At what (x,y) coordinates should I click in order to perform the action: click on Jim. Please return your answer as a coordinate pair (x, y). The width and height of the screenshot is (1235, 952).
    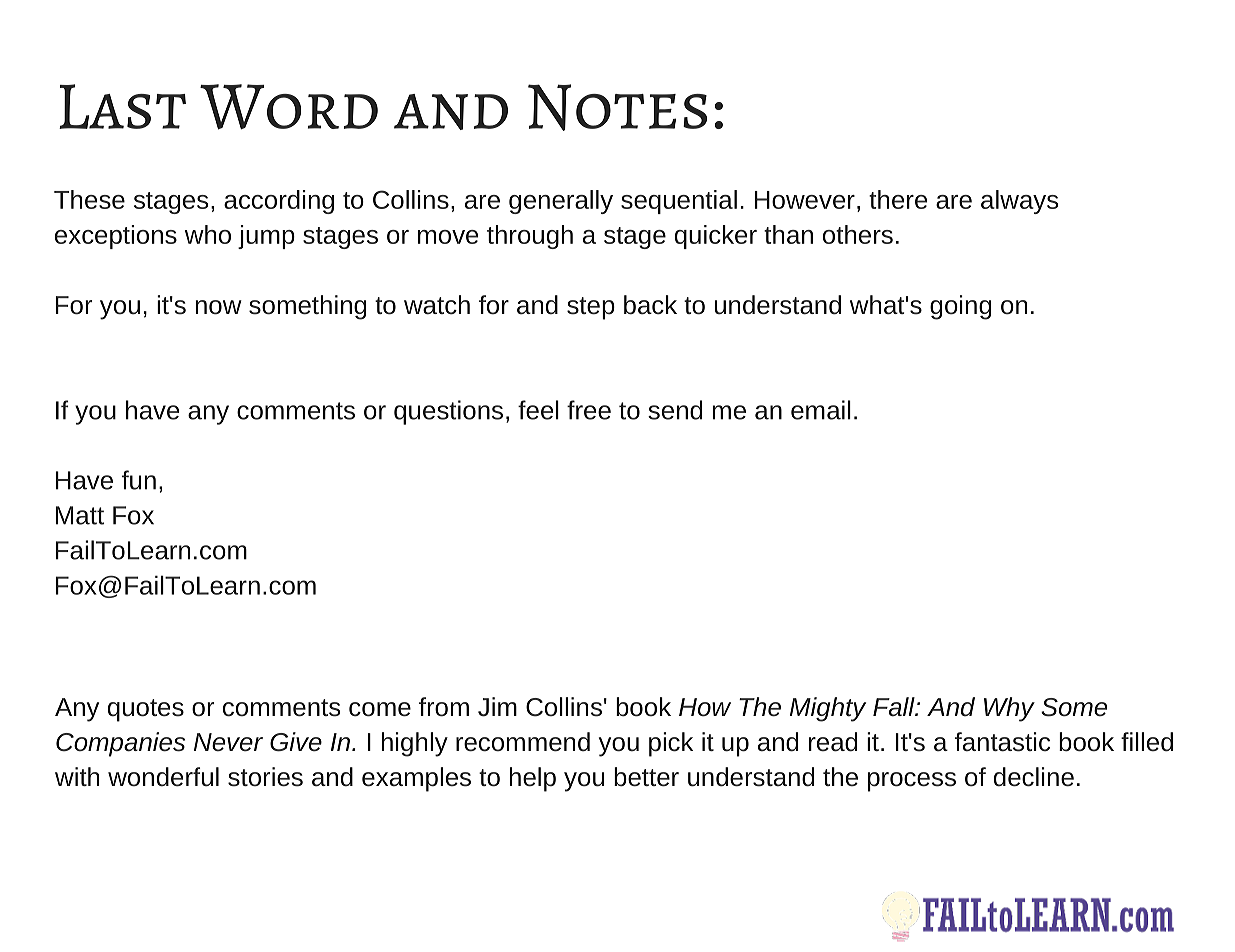
    Looking at the image, I should click on (497, 707).
